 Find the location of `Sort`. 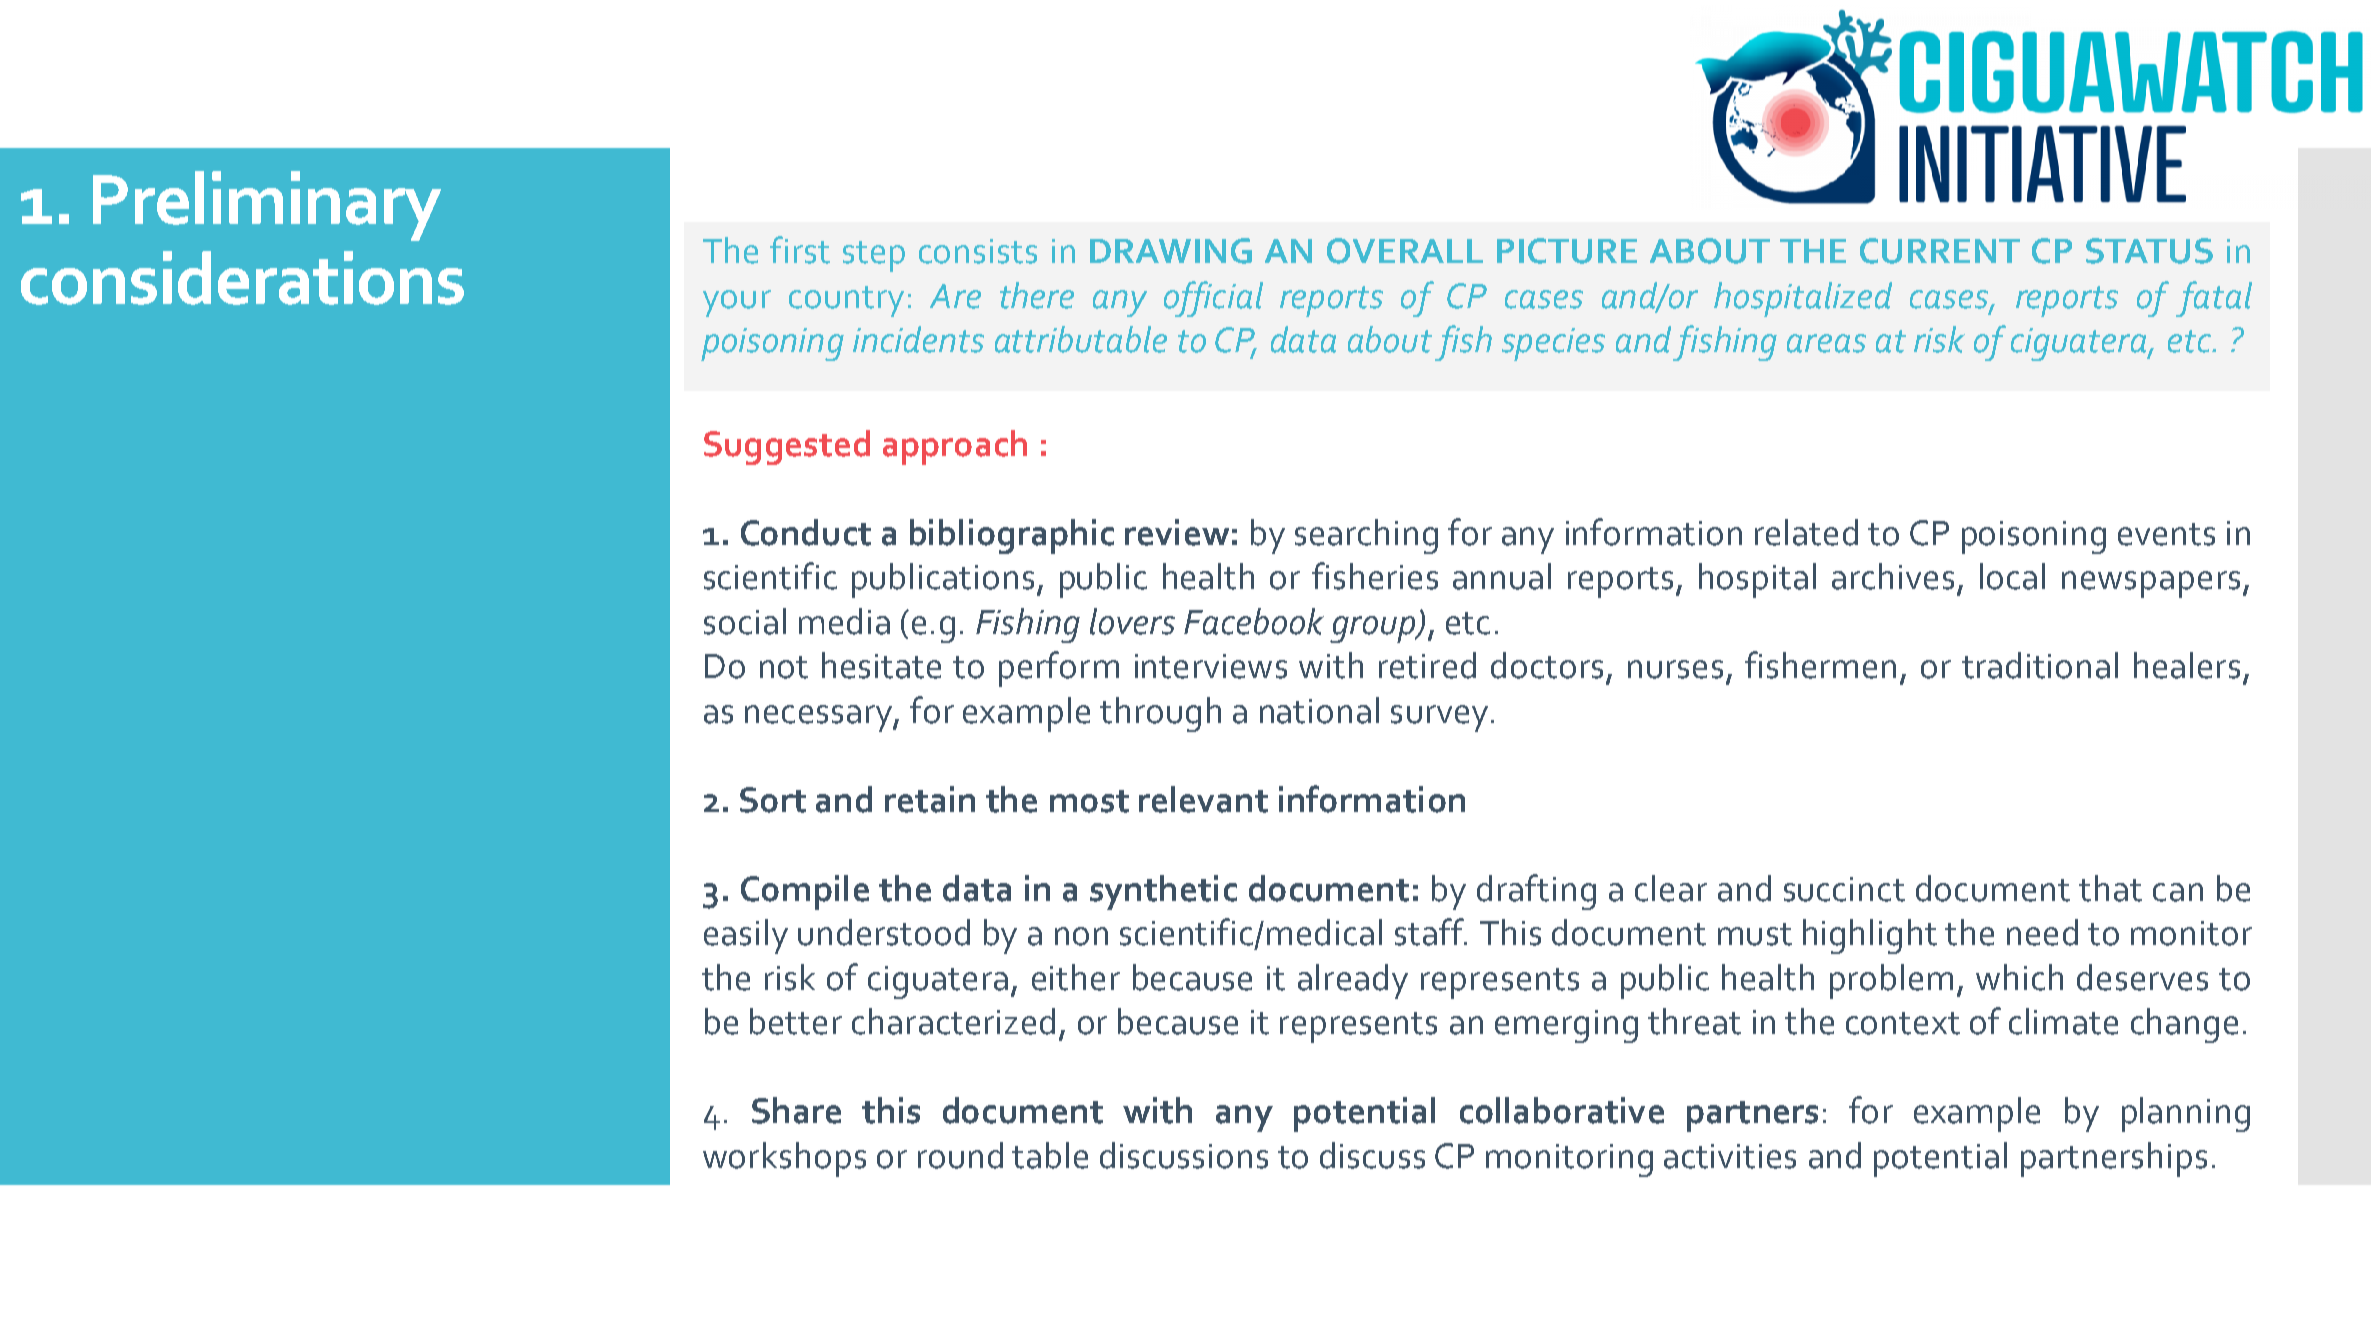

Sort is located at coordinates (773, 800).
